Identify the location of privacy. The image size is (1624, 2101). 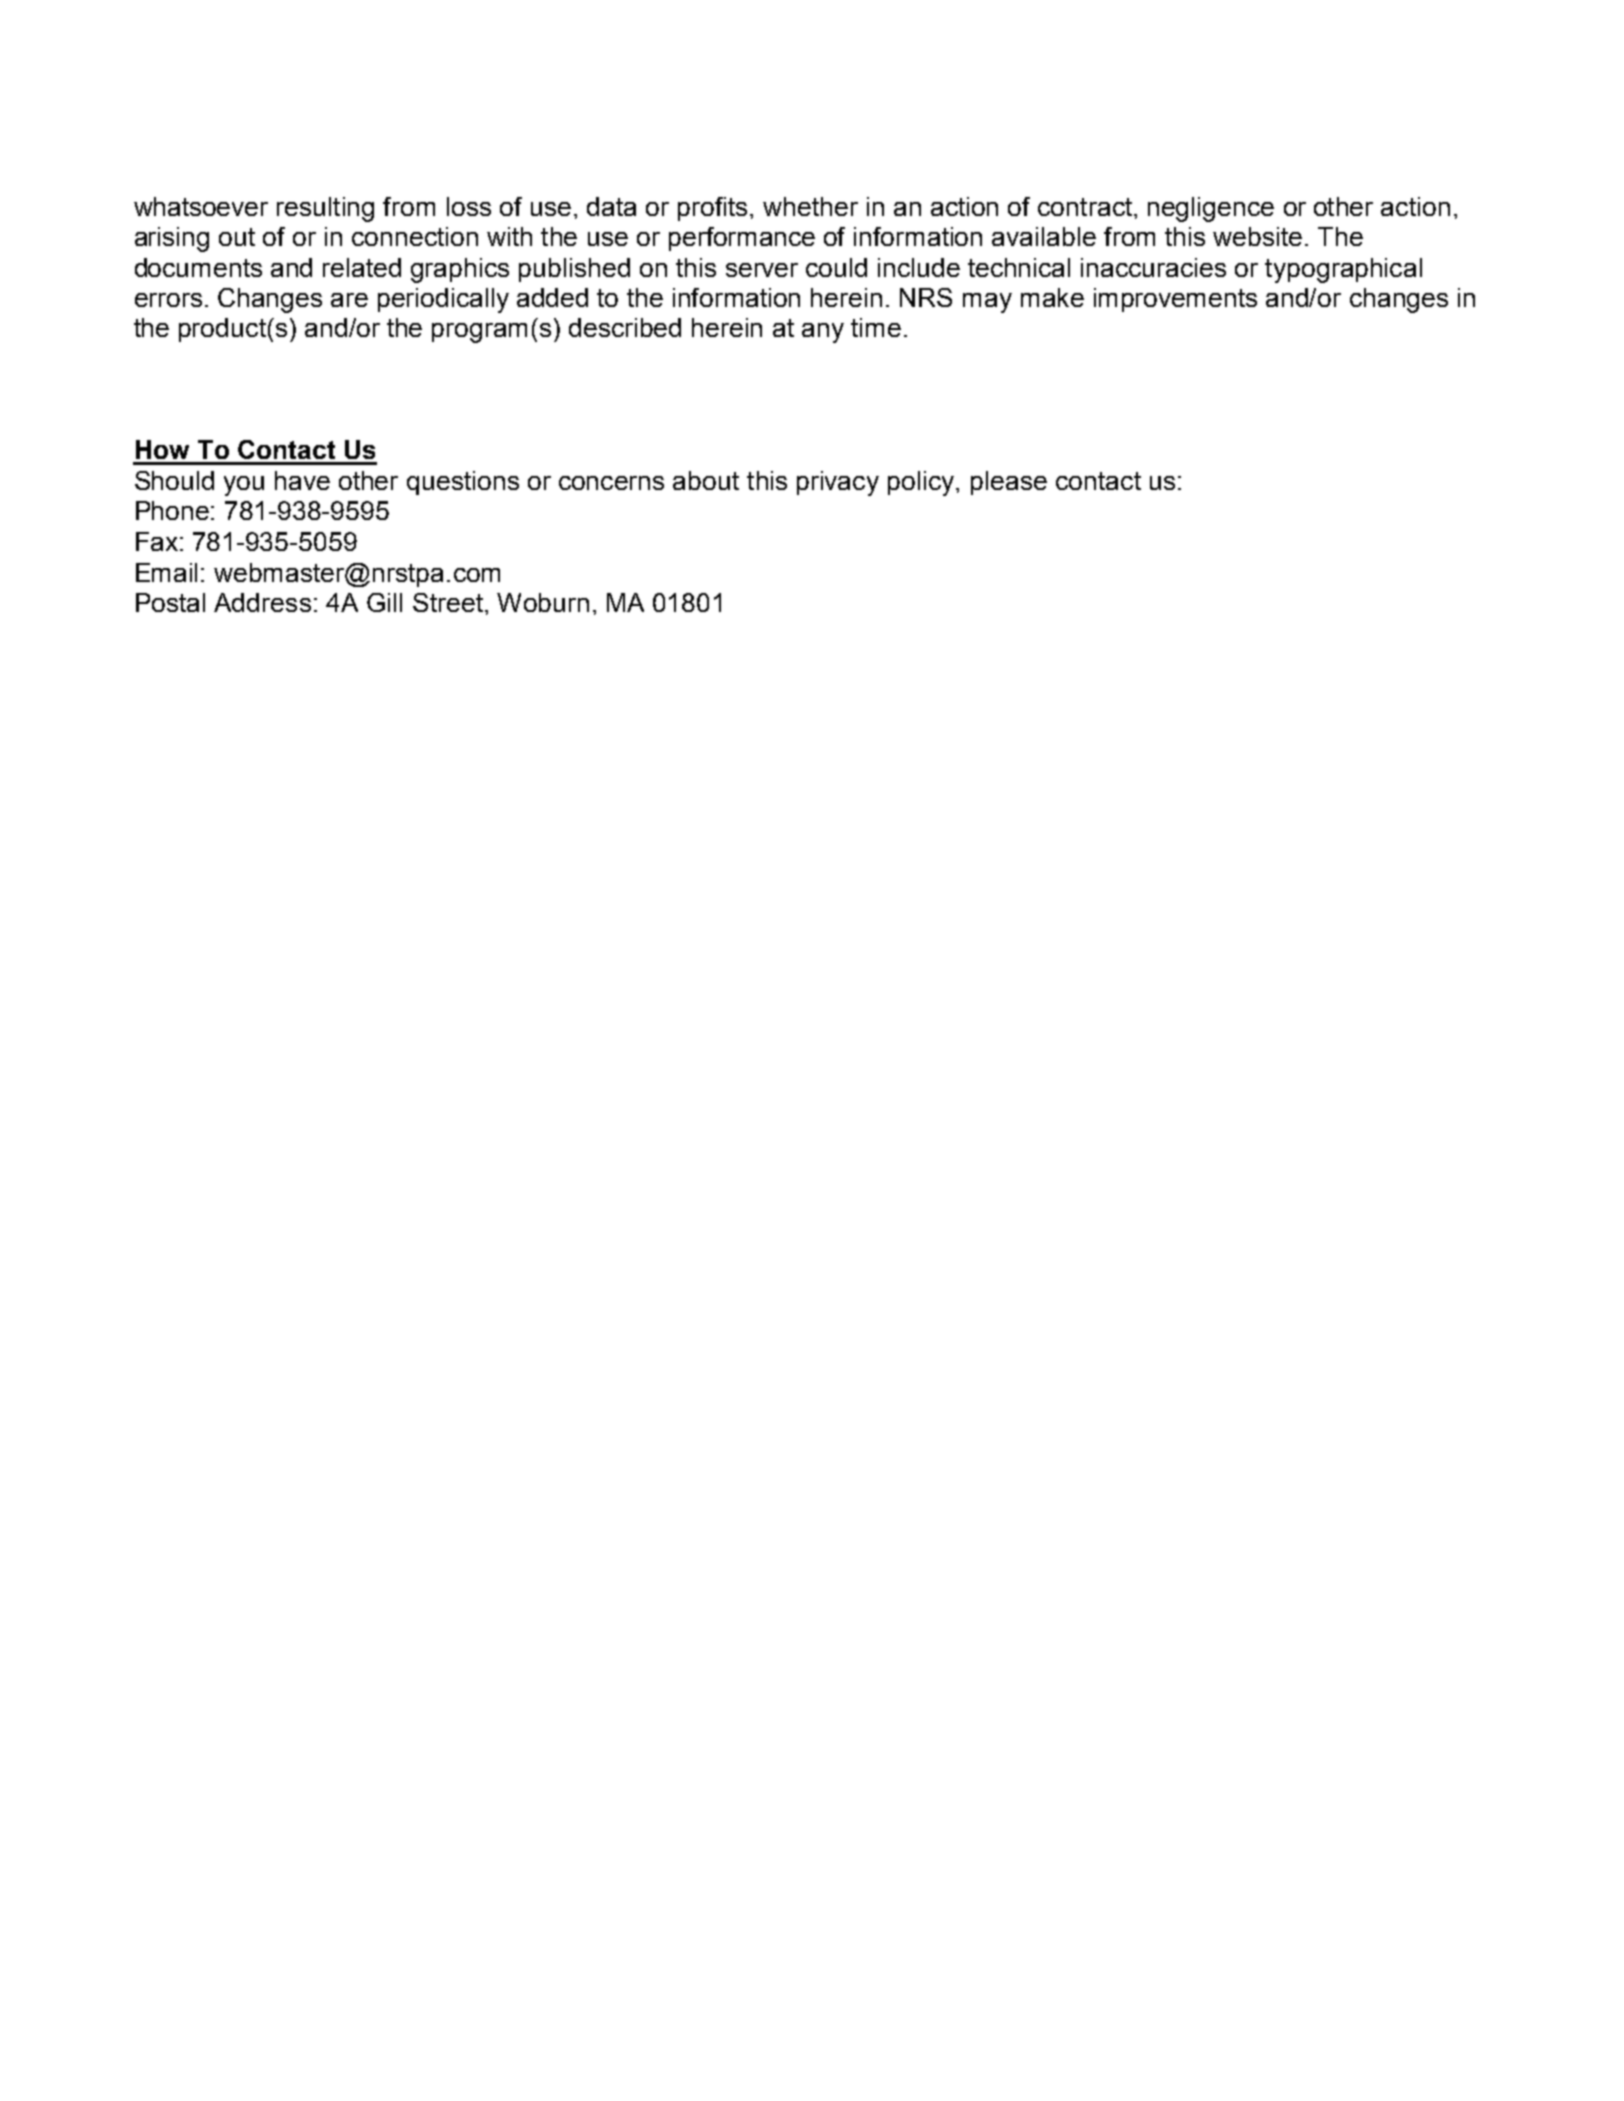
(838, 483).
